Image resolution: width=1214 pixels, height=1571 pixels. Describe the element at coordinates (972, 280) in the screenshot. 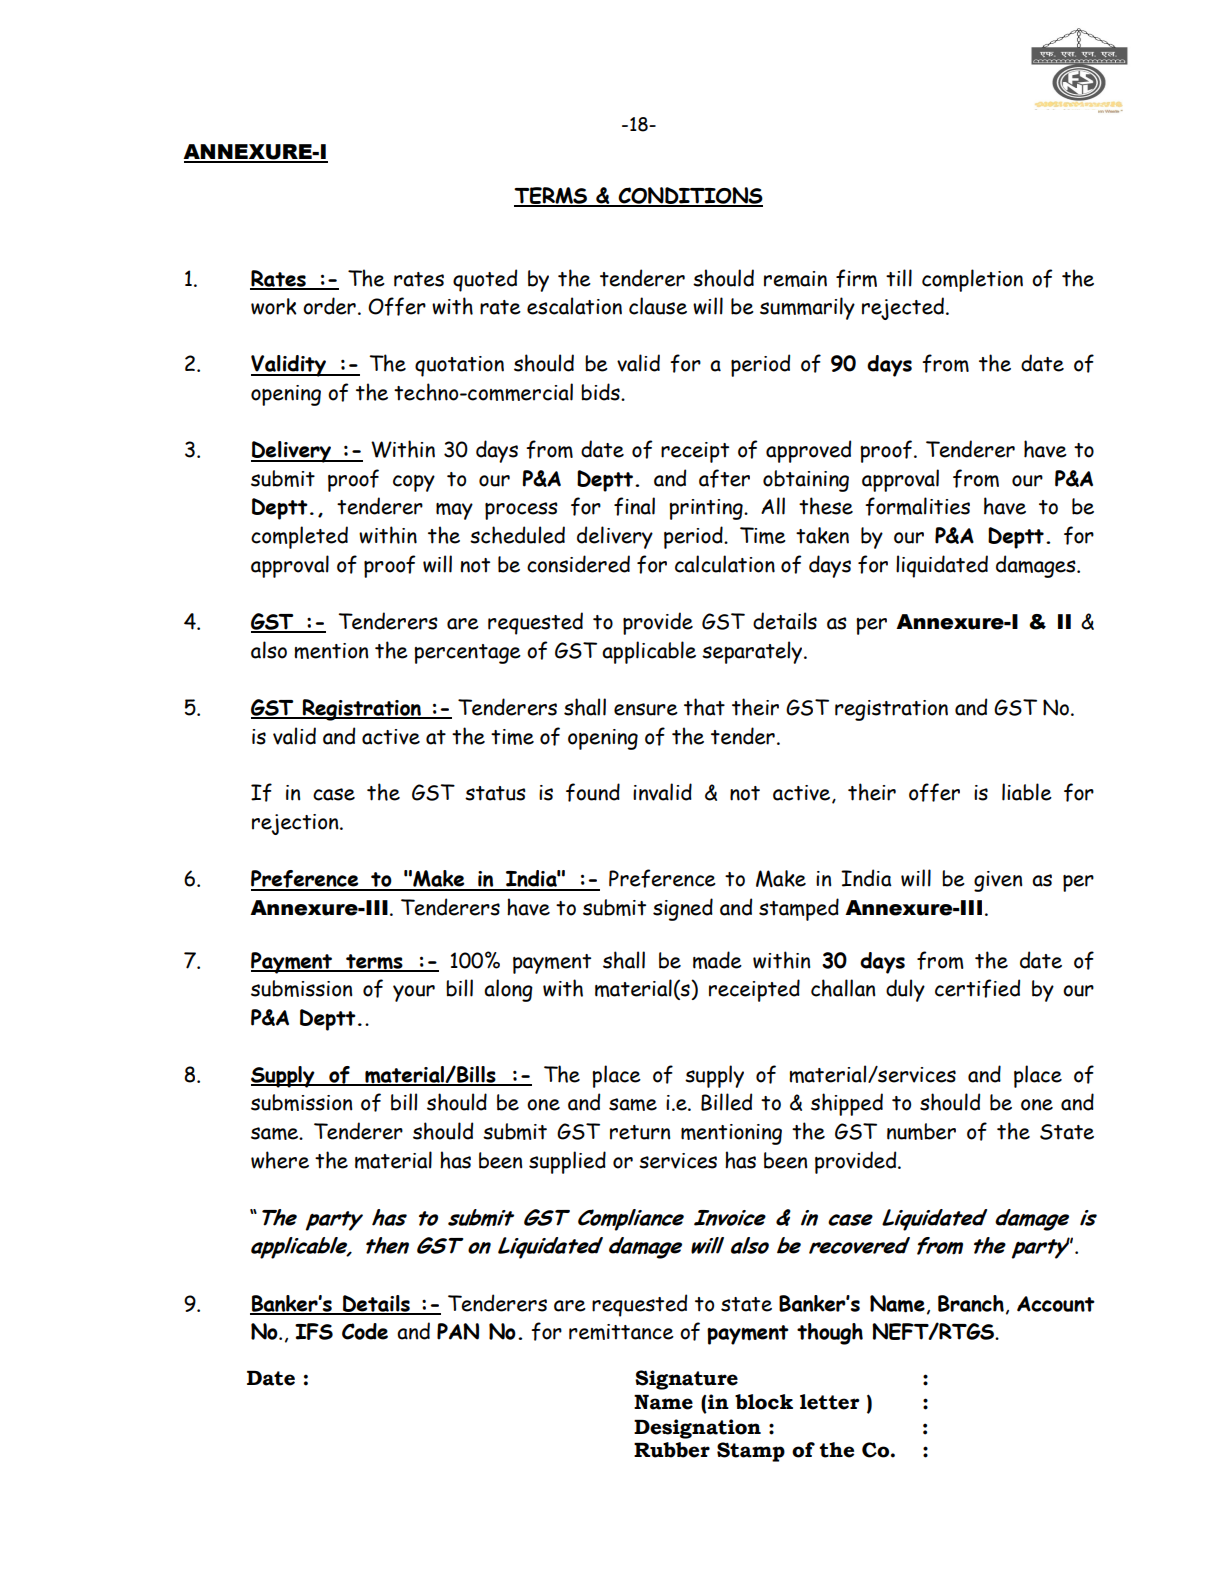

I see `completion` at that location.
